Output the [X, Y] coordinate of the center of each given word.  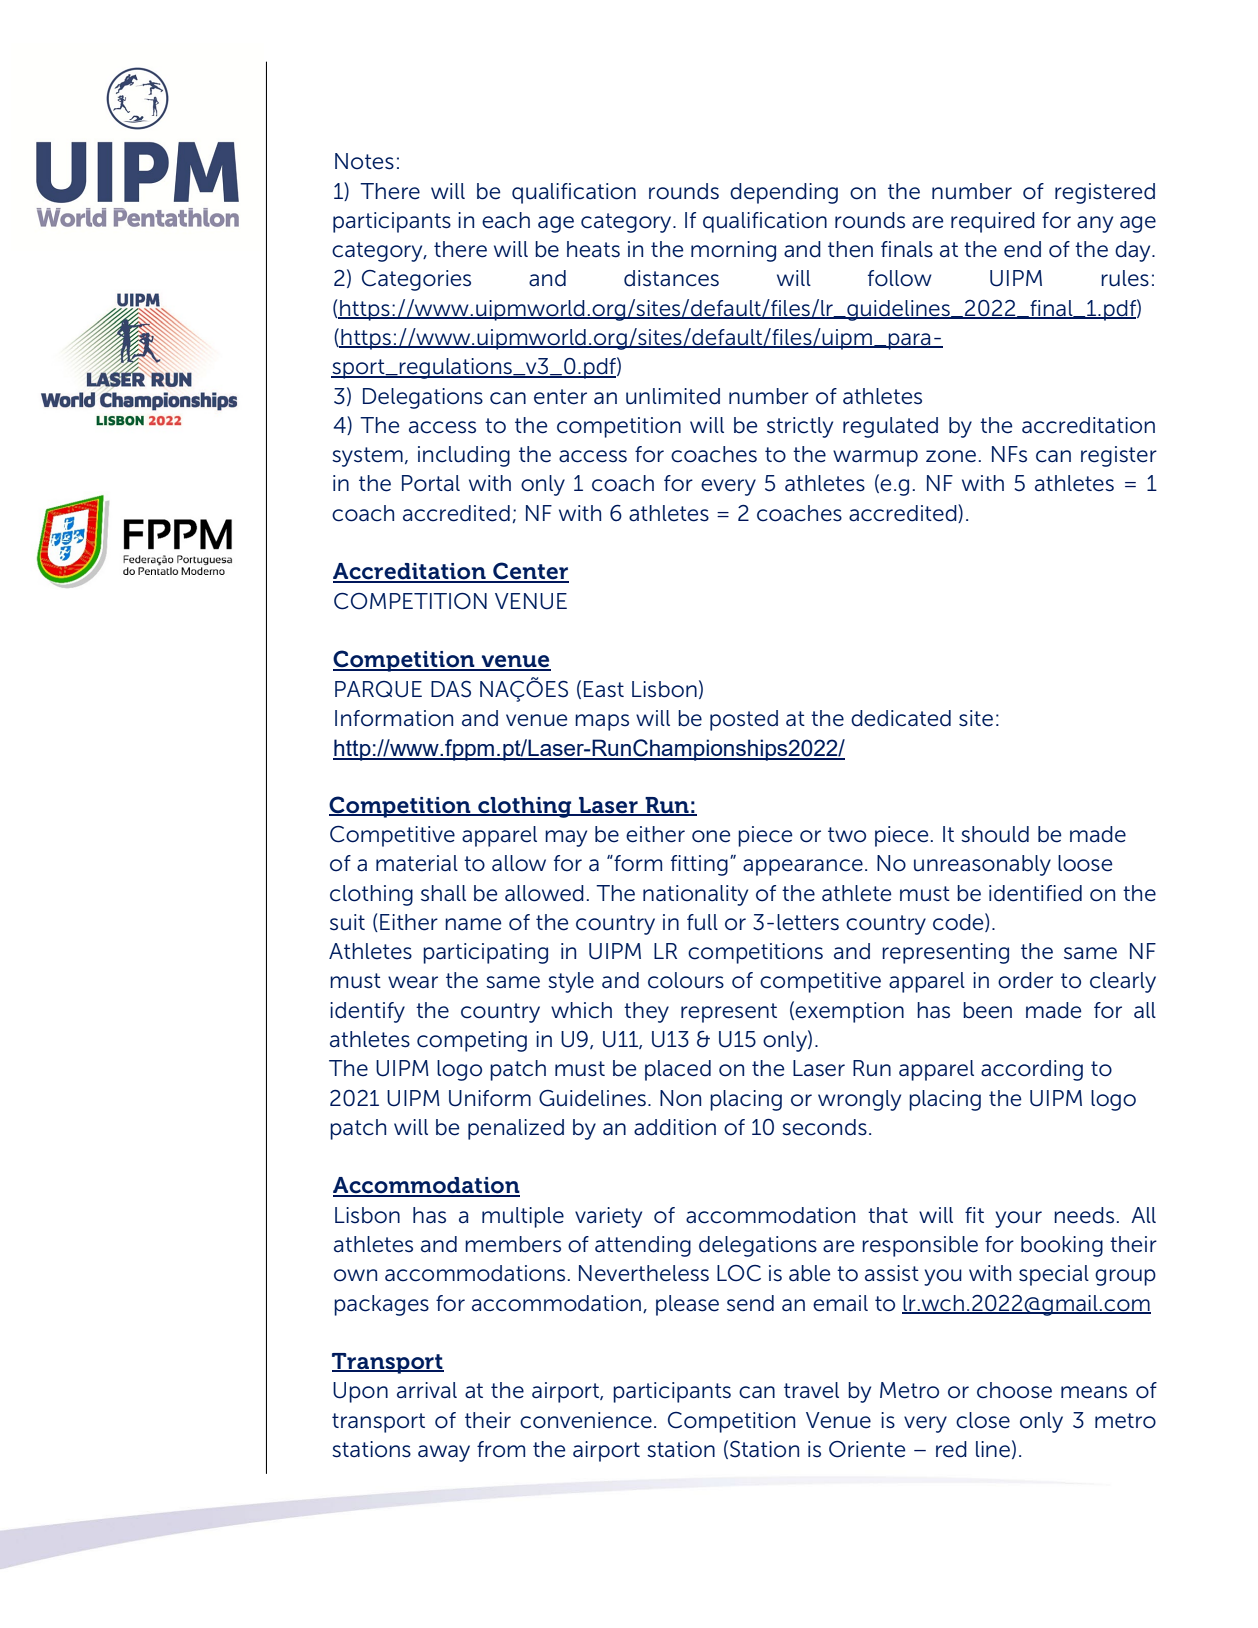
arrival [427, 1390]
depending [784, 193]
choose [1014, 1390]
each [506, 220]
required [993, 222]
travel [811, 1390]
